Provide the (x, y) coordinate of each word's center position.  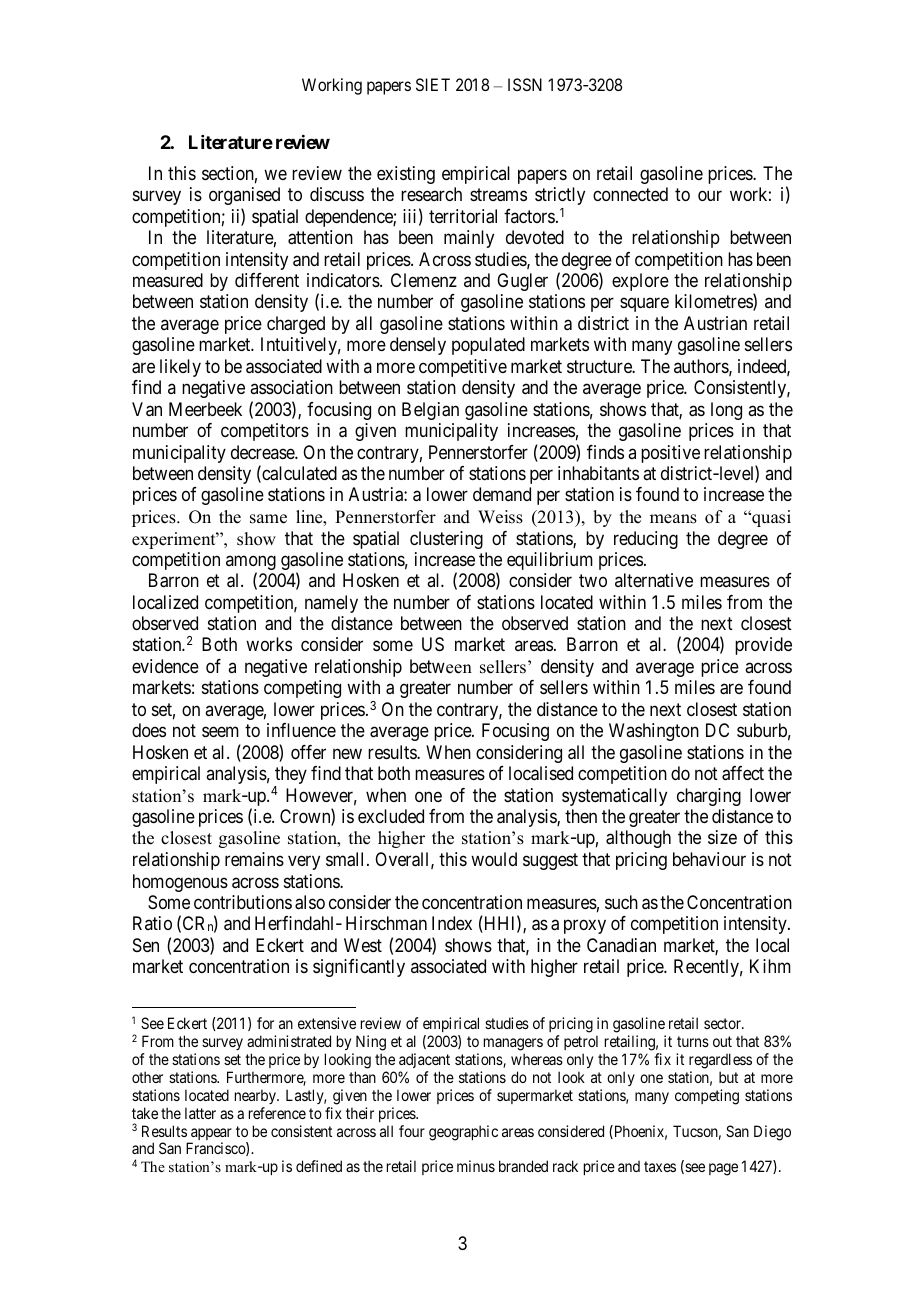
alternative (654, 580)
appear (210, 1135)
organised (244, 196)
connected (630, 194)
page (723, 1169)
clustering (446, 540)
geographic (463, 1133)
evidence (165, 666)
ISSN (525, 84)
